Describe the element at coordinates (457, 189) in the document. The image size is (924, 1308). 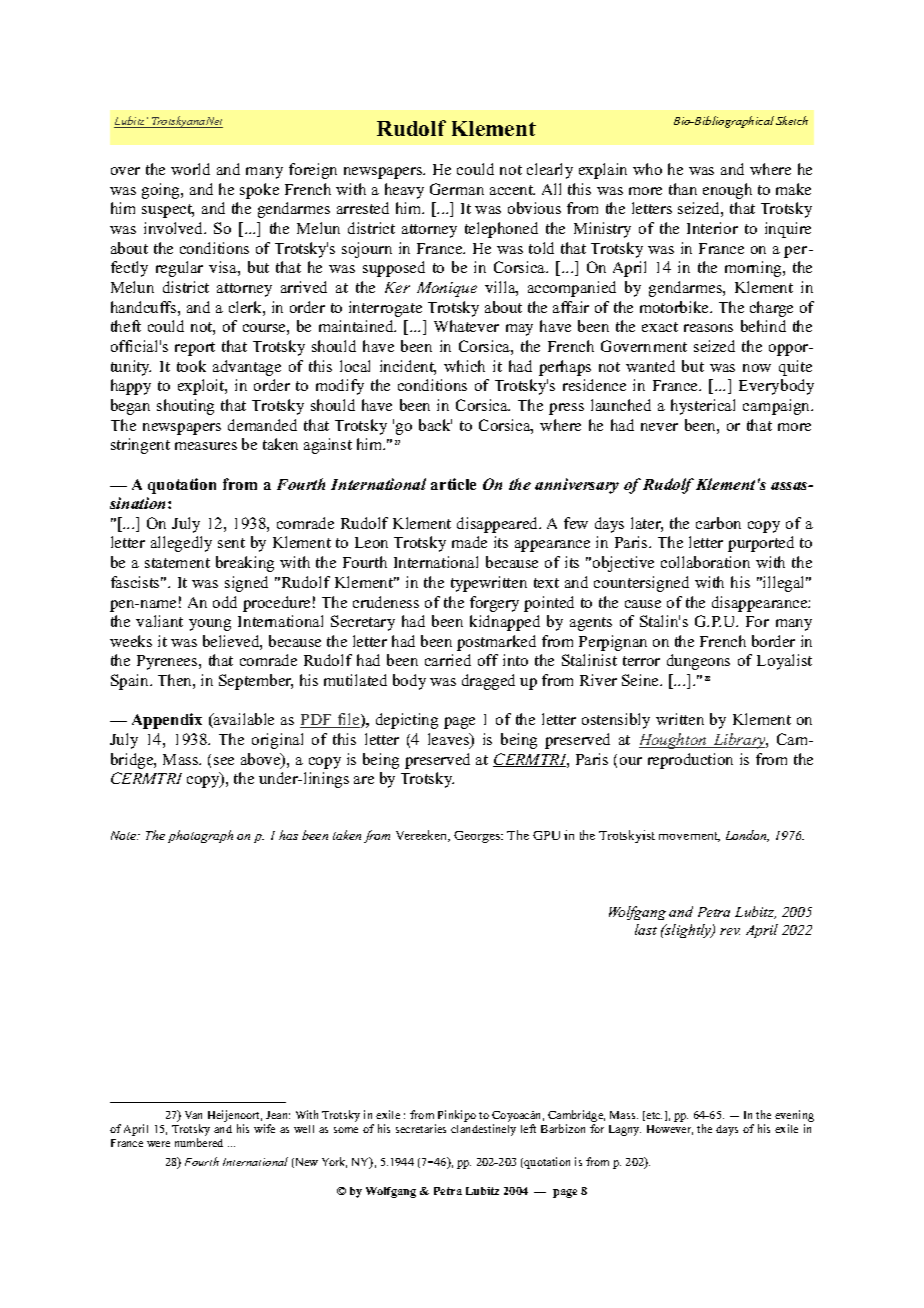
I see `German` at that location.
